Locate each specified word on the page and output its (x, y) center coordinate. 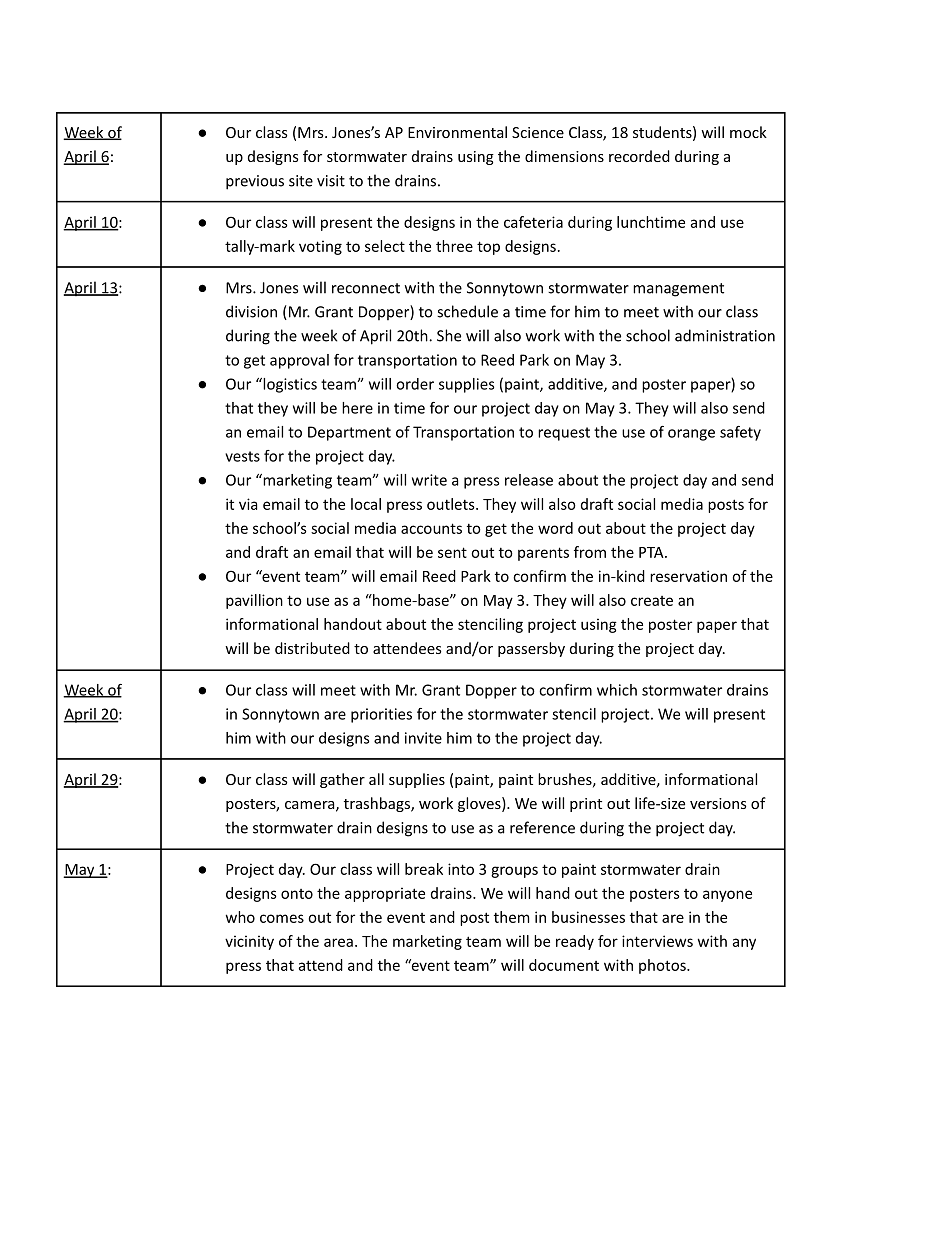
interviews (657, 941)
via (248, 504)
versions (718, 803)
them (511, 917)
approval (299, 361)
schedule (467, 311)
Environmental (457, 132)
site (301, 181)
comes (282, 918)
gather (342, 780)
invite (423, 738)
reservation (688, 576)
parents (543, 554)
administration (725, 335)
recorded (639, 156)
